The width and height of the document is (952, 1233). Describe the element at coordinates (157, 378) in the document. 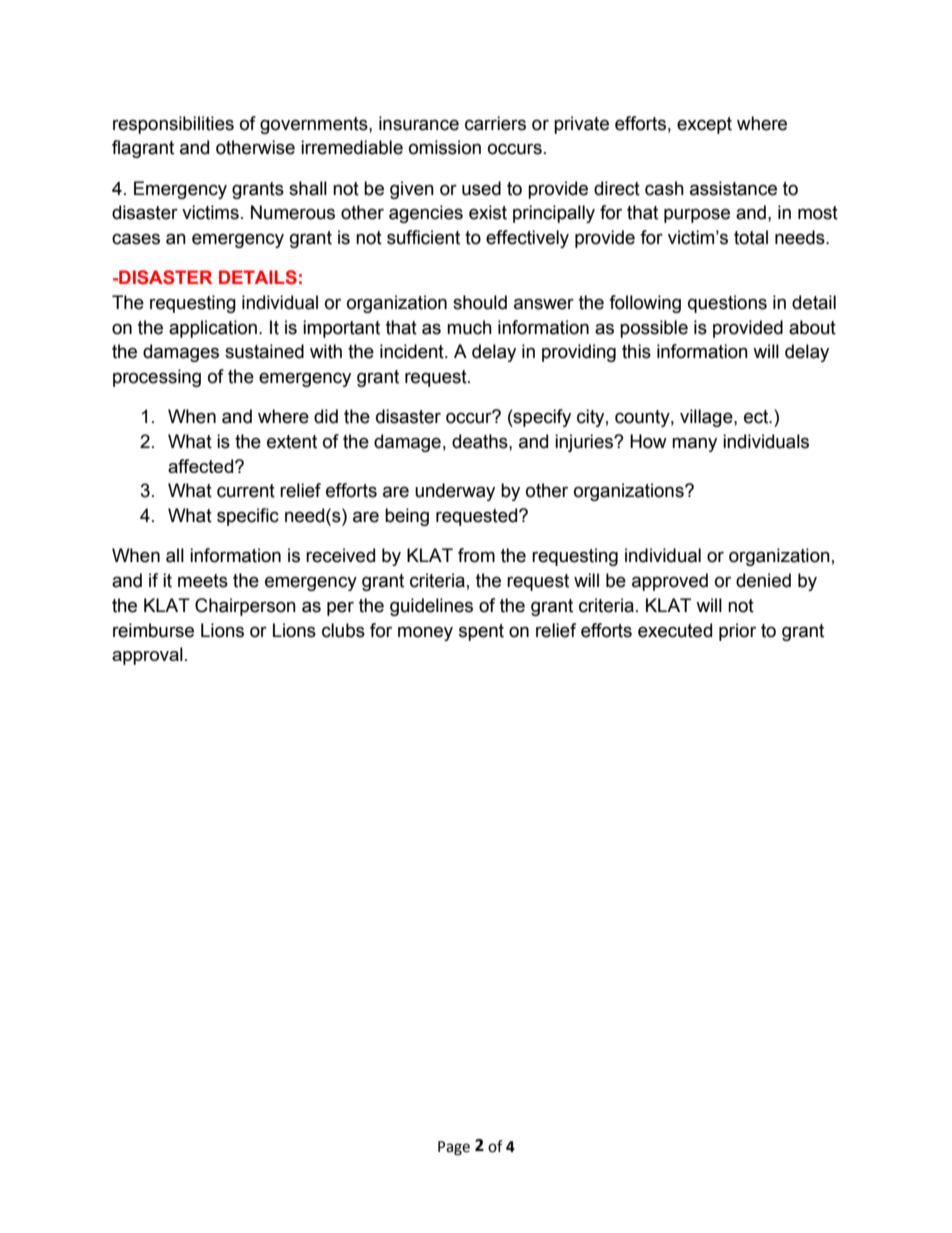

I see `processing` at that location.
